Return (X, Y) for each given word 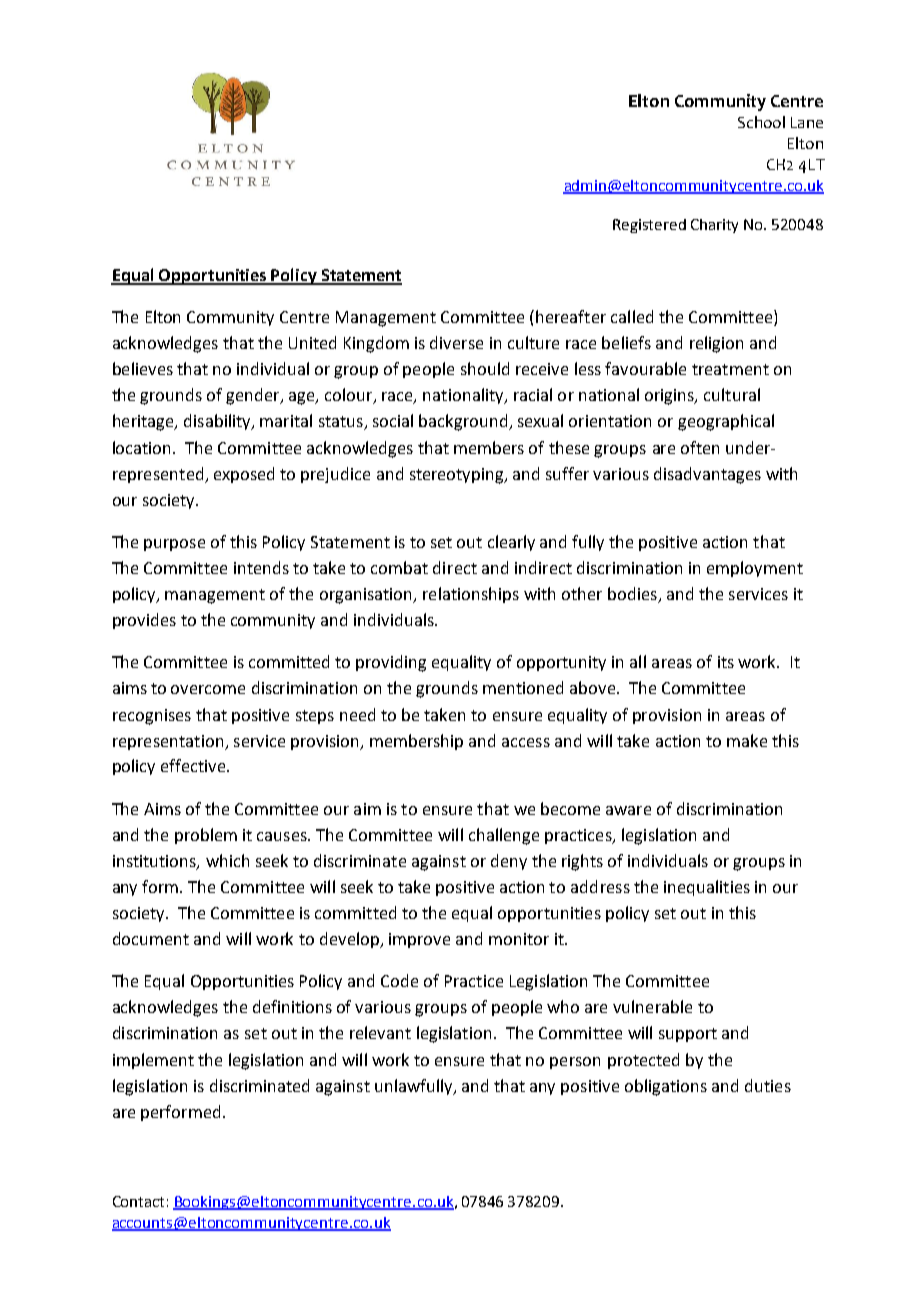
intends (261, 567)
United (312, 342)
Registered (649, 226)
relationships (471, 595)
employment (755, 569)
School (761, 122)
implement (153, 1061)
